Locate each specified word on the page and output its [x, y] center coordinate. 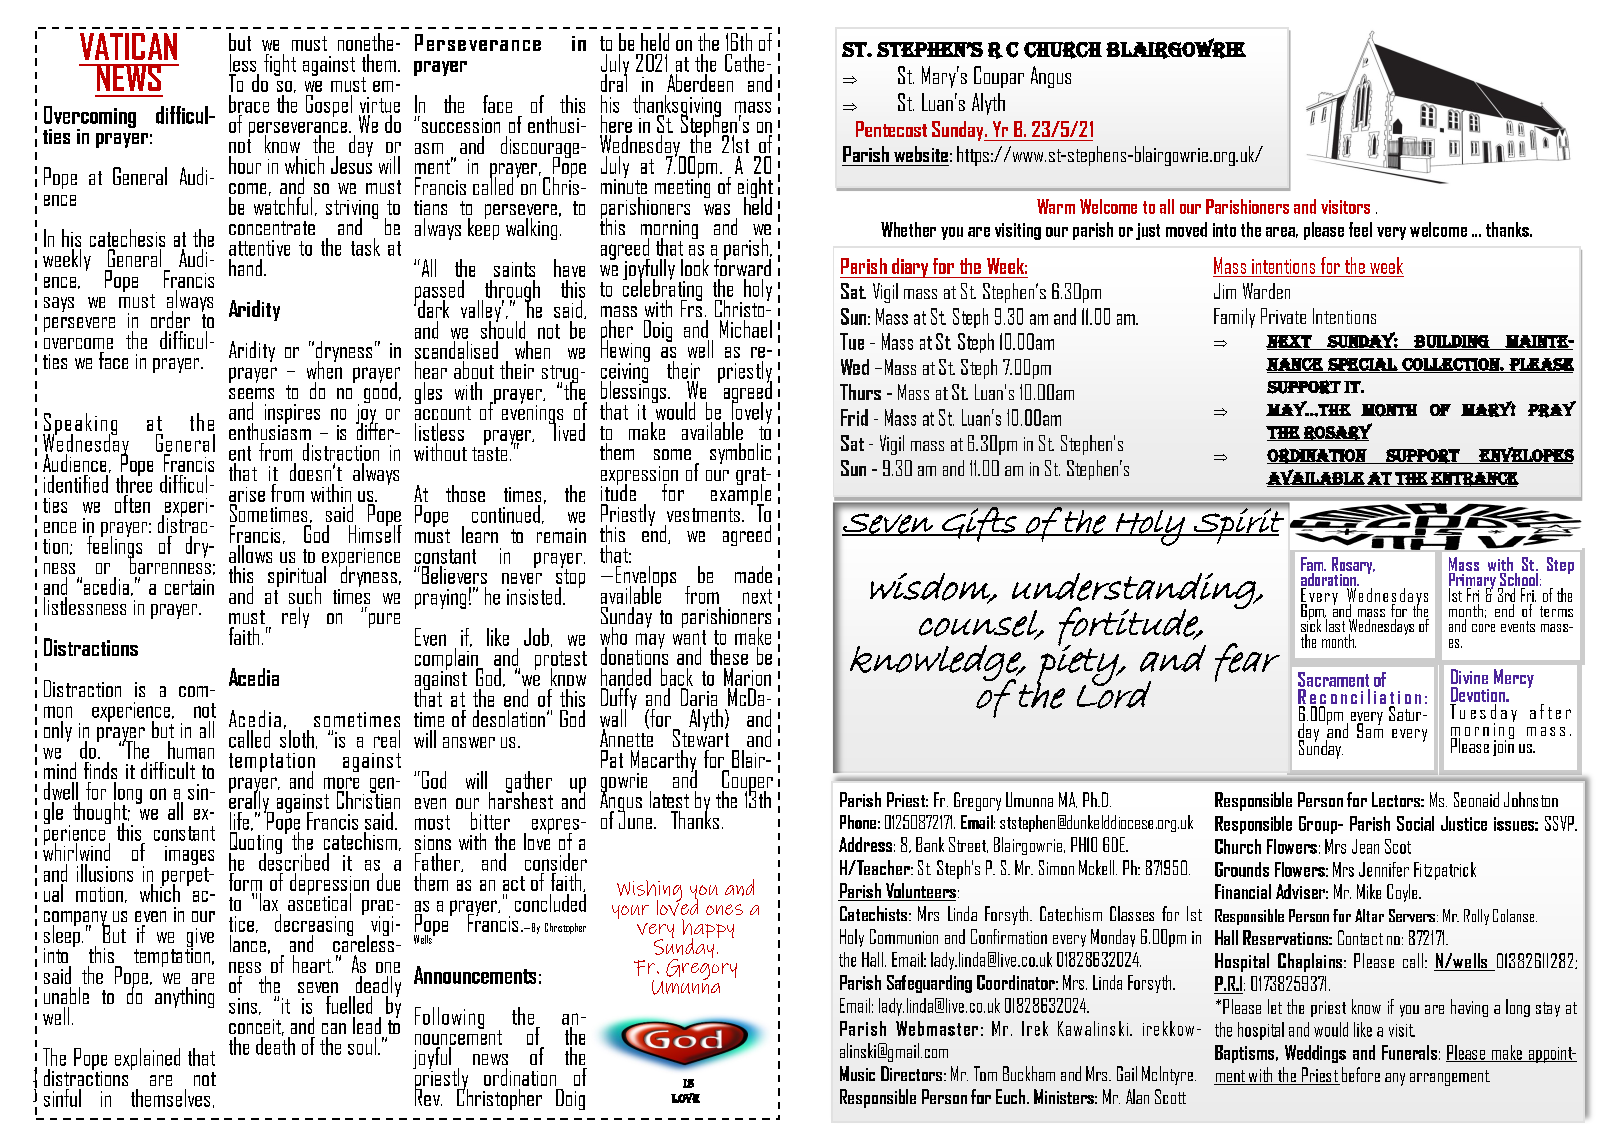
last [1336, 624]
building [1451, 342]
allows [250, 554]
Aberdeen [700, 83]
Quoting [255, 843]
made [753, 574]
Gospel [329, 106]
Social [1415, 823]
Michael [746, 329]
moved [1186, 229]
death [275, 1044]
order [170, 319]
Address [865, 844]
